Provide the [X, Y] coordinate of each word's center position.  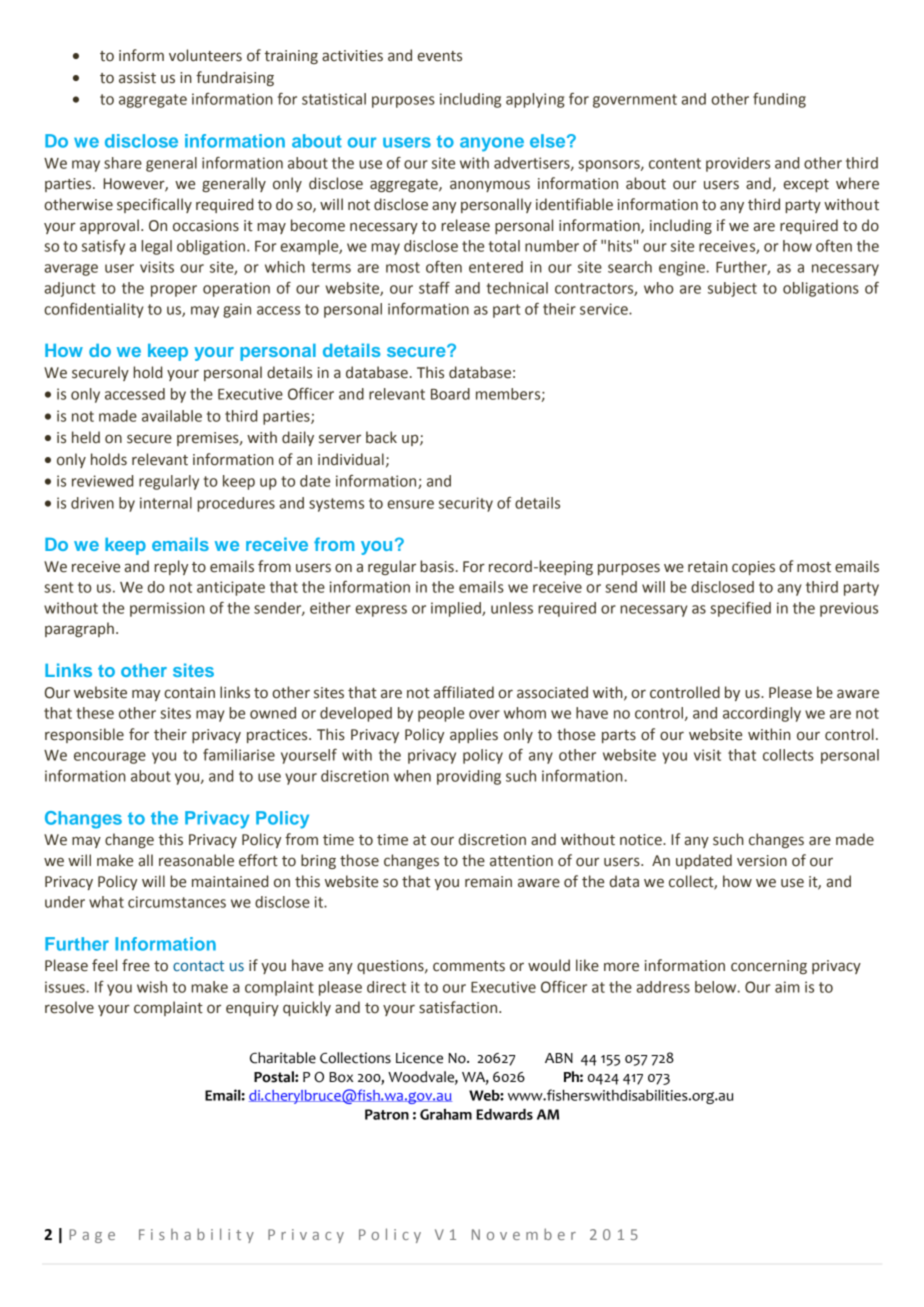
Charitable [283, 1058]
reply [171, 567]
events [440, 56]
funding [779, 100]
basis [437, 566]
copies [753, 568]
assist [137, 78]
